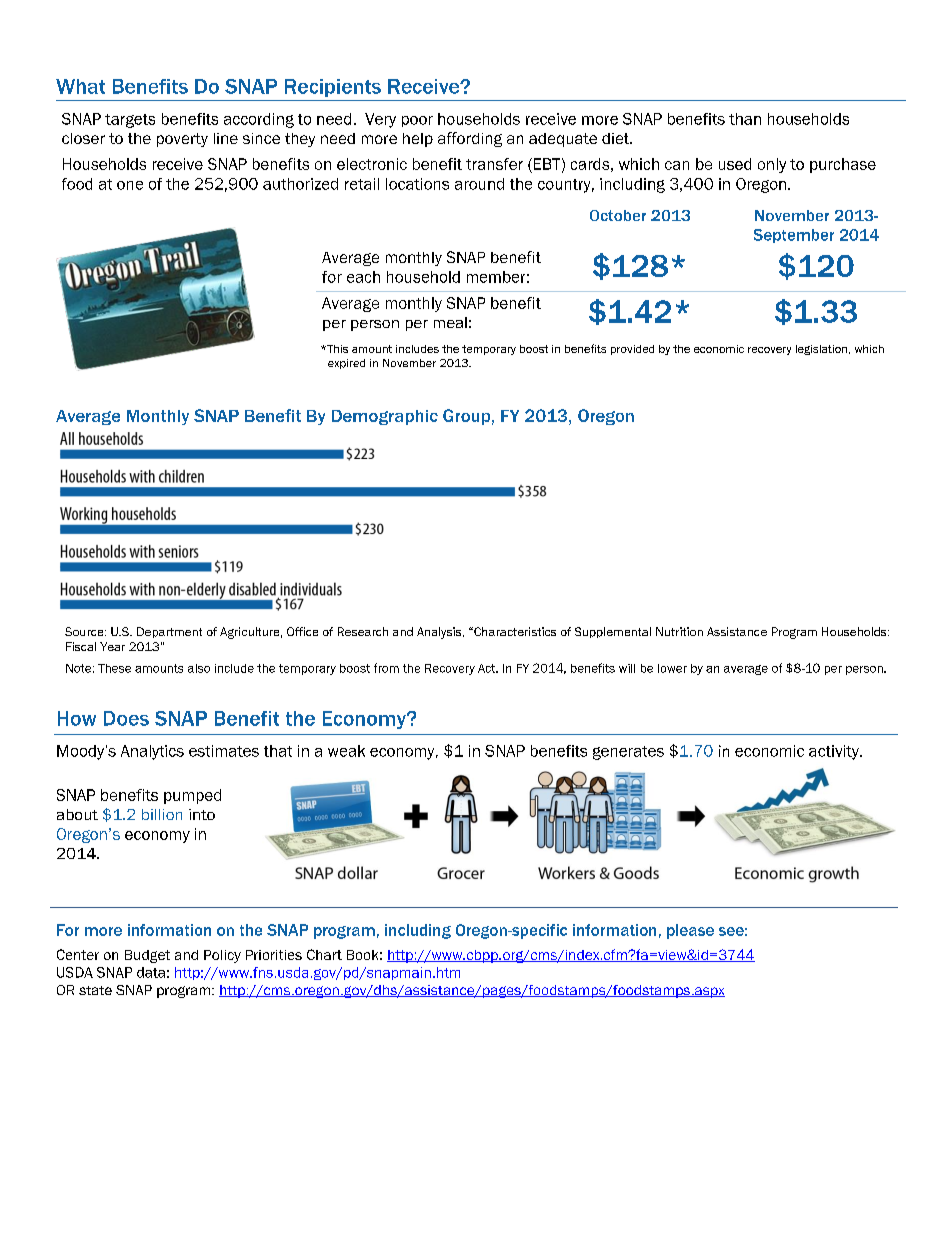  What do you see at coordinates (417, 121) in the screenshot?
I see `poor` at bounding box center [417, 121].
